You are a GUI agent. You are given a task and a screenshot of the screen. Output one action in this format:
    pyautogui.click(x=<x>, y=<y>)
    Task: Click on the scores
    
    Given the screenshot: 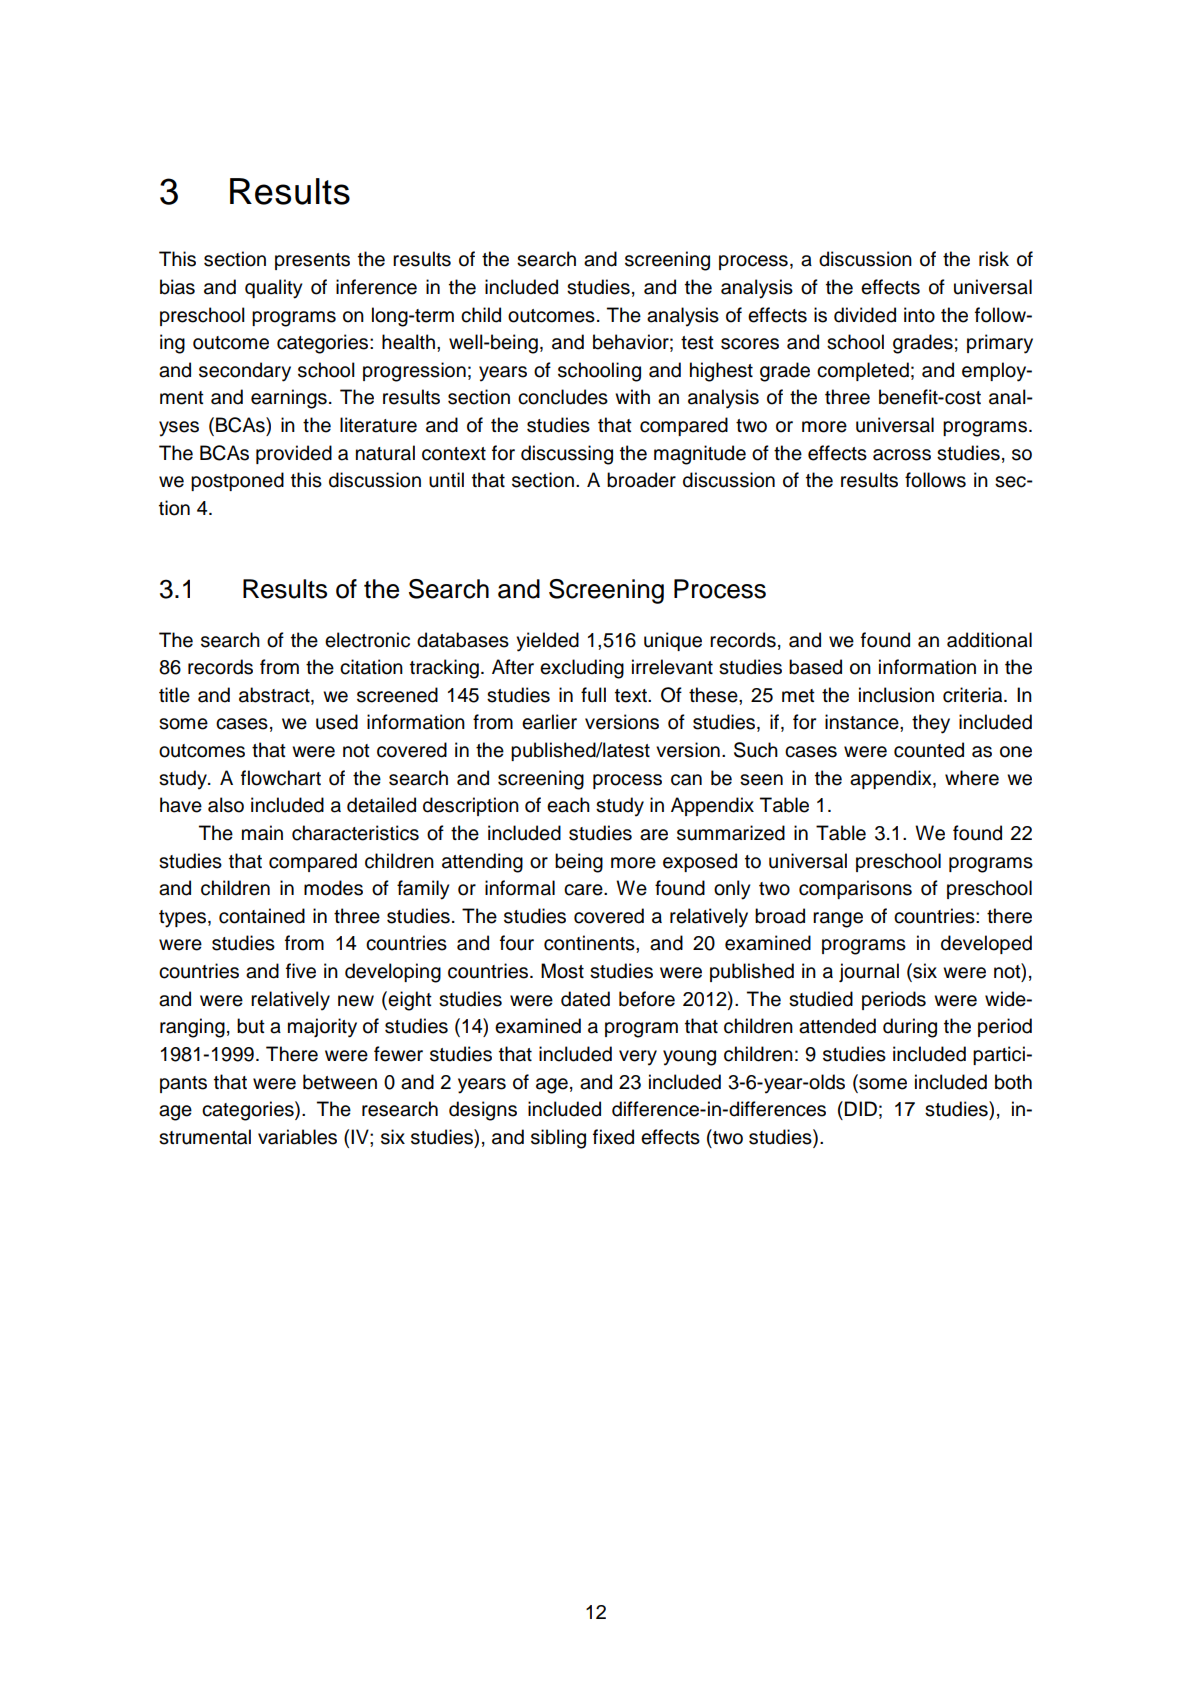 What is the action you would take?
    pyautogui.click(x=750, y=344)
